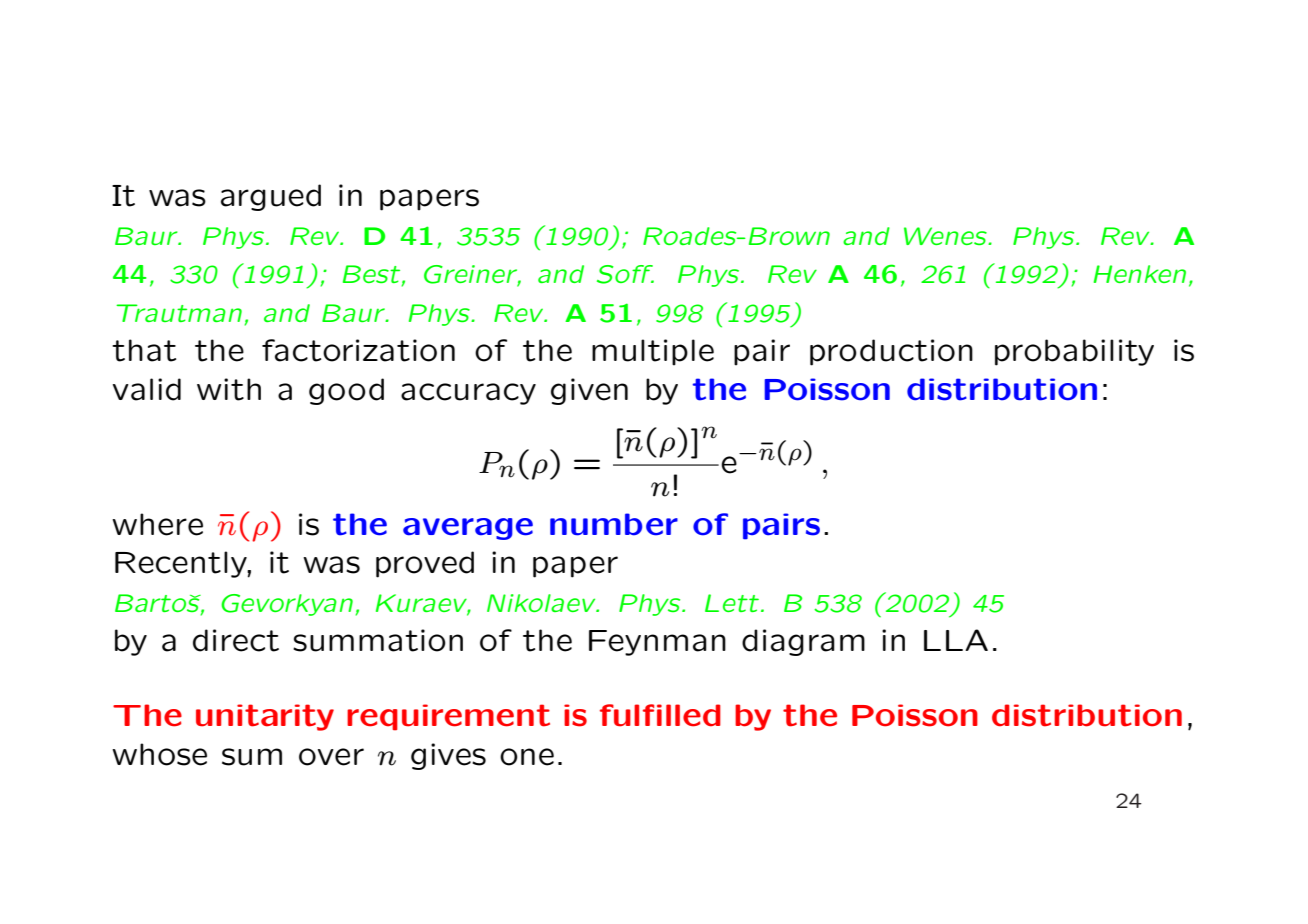  Describe the element at coordinates (653, 352) in the screenshot. I see `multiple` at that location.
